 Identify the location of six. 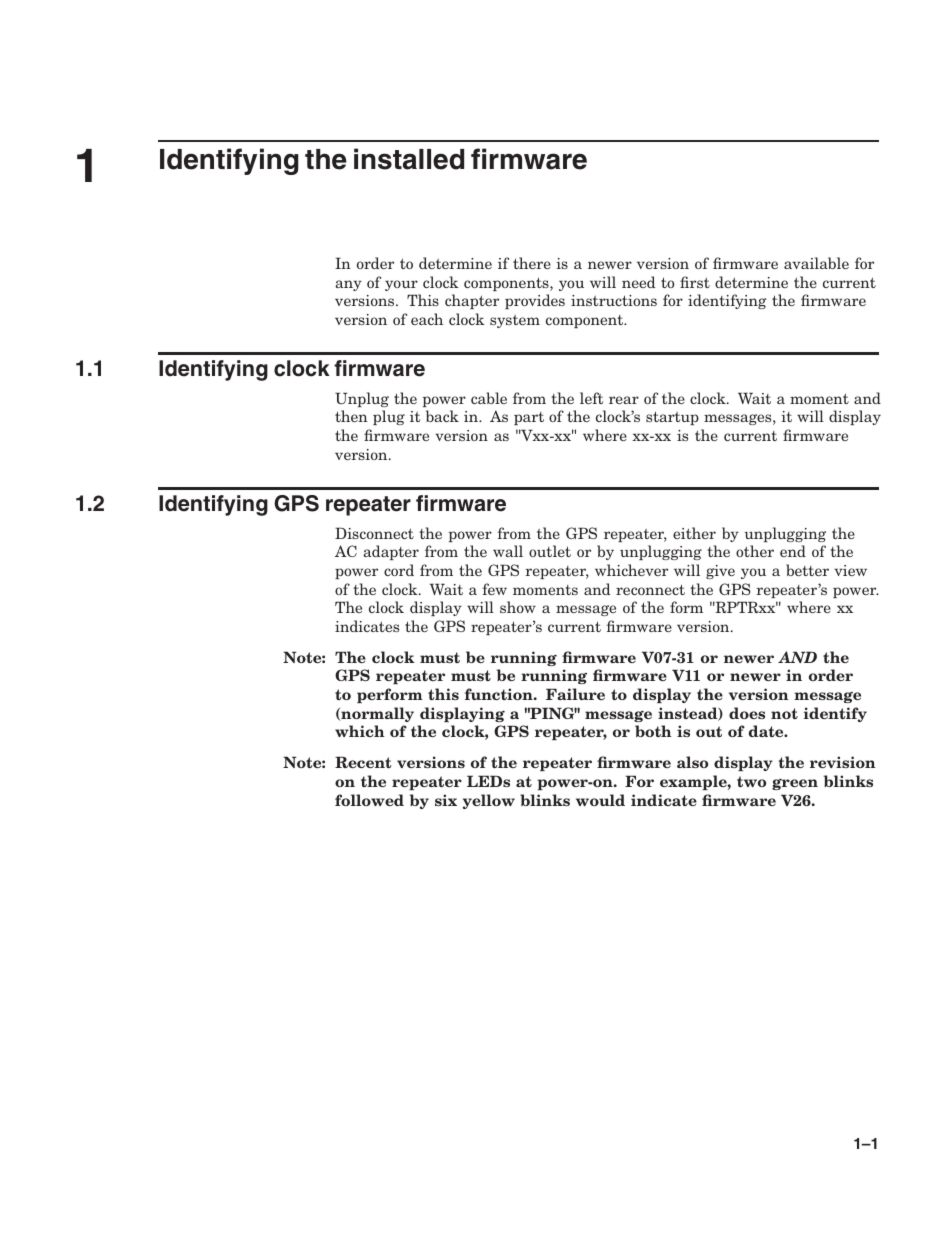
(446, 800).
